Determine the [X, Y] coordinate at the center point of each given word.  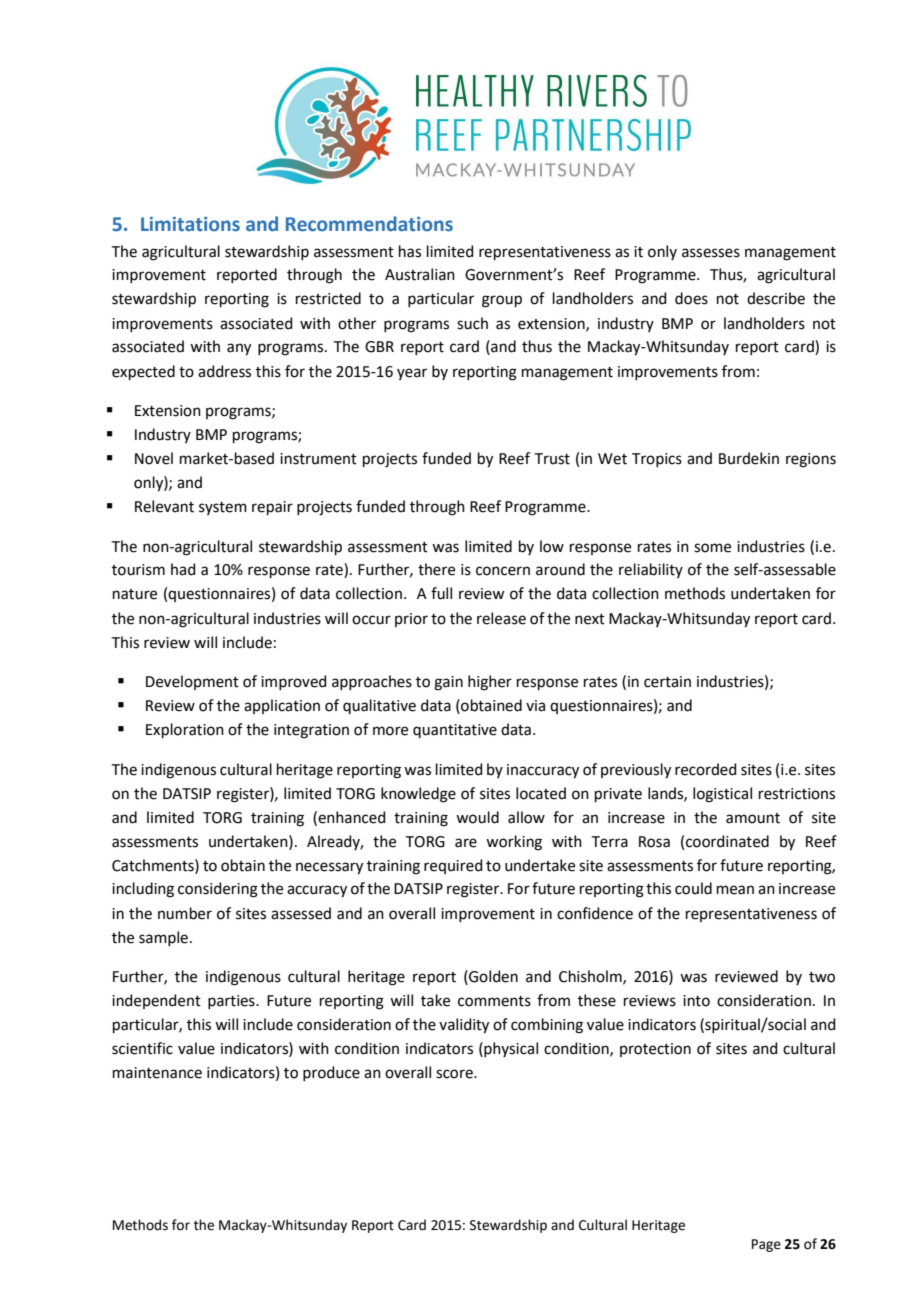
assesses [711, 253]
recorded [706, 769]
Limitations [190, 224]
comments [494, 1001]
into [696, 1001]
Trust [552, 459]
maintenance [157, 1073]
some [712, 548]
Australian [420, 274]
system [223, 508]
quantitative [455, 731]
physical [510, 1049]
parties [232, 1002]
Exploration [185, 730]
